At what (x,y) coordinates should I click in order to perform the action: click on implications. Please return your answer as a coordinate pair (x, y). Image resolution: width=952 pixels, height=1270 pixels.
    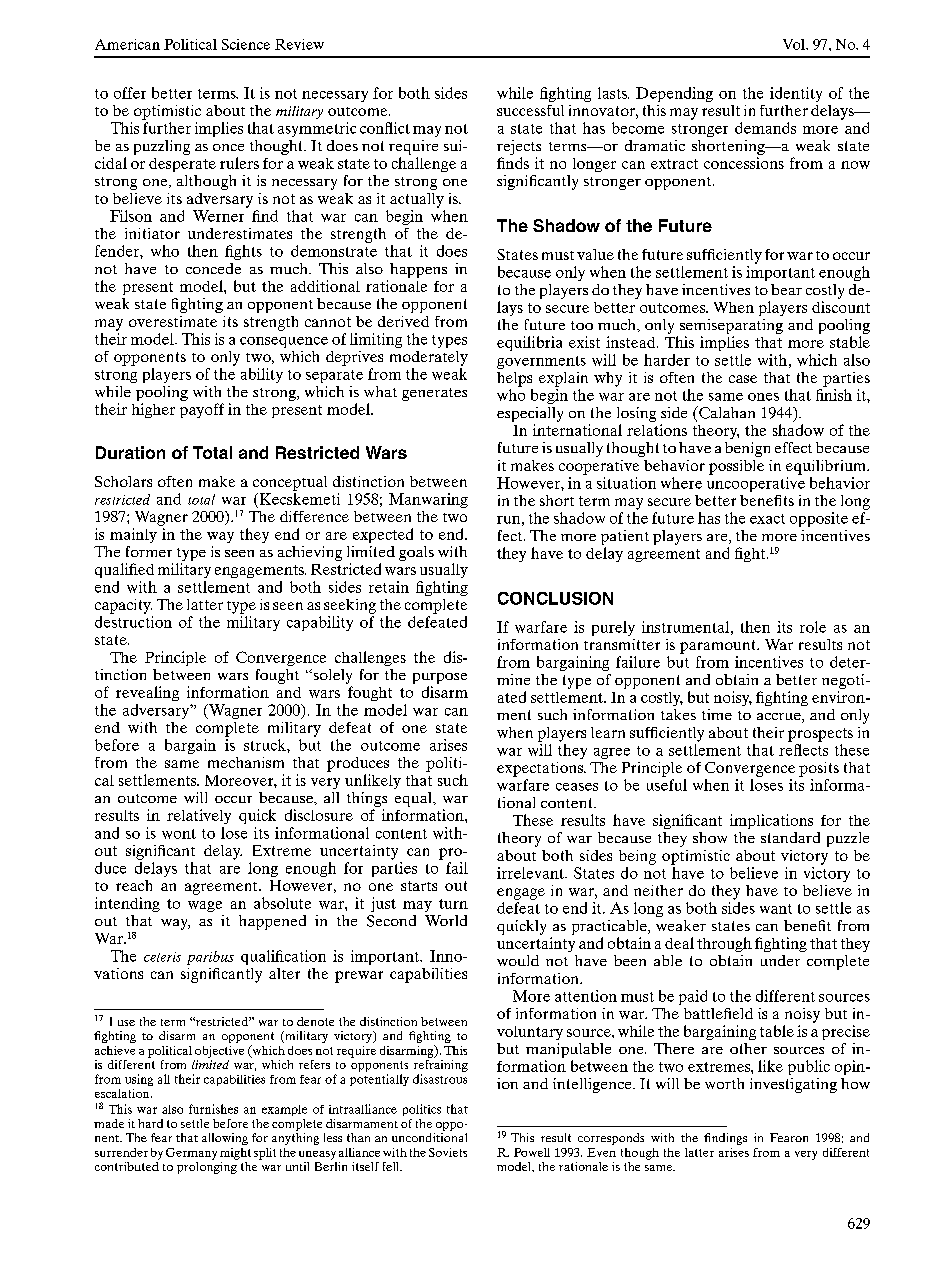
    Looking at the image, I should click on (771, 821).
